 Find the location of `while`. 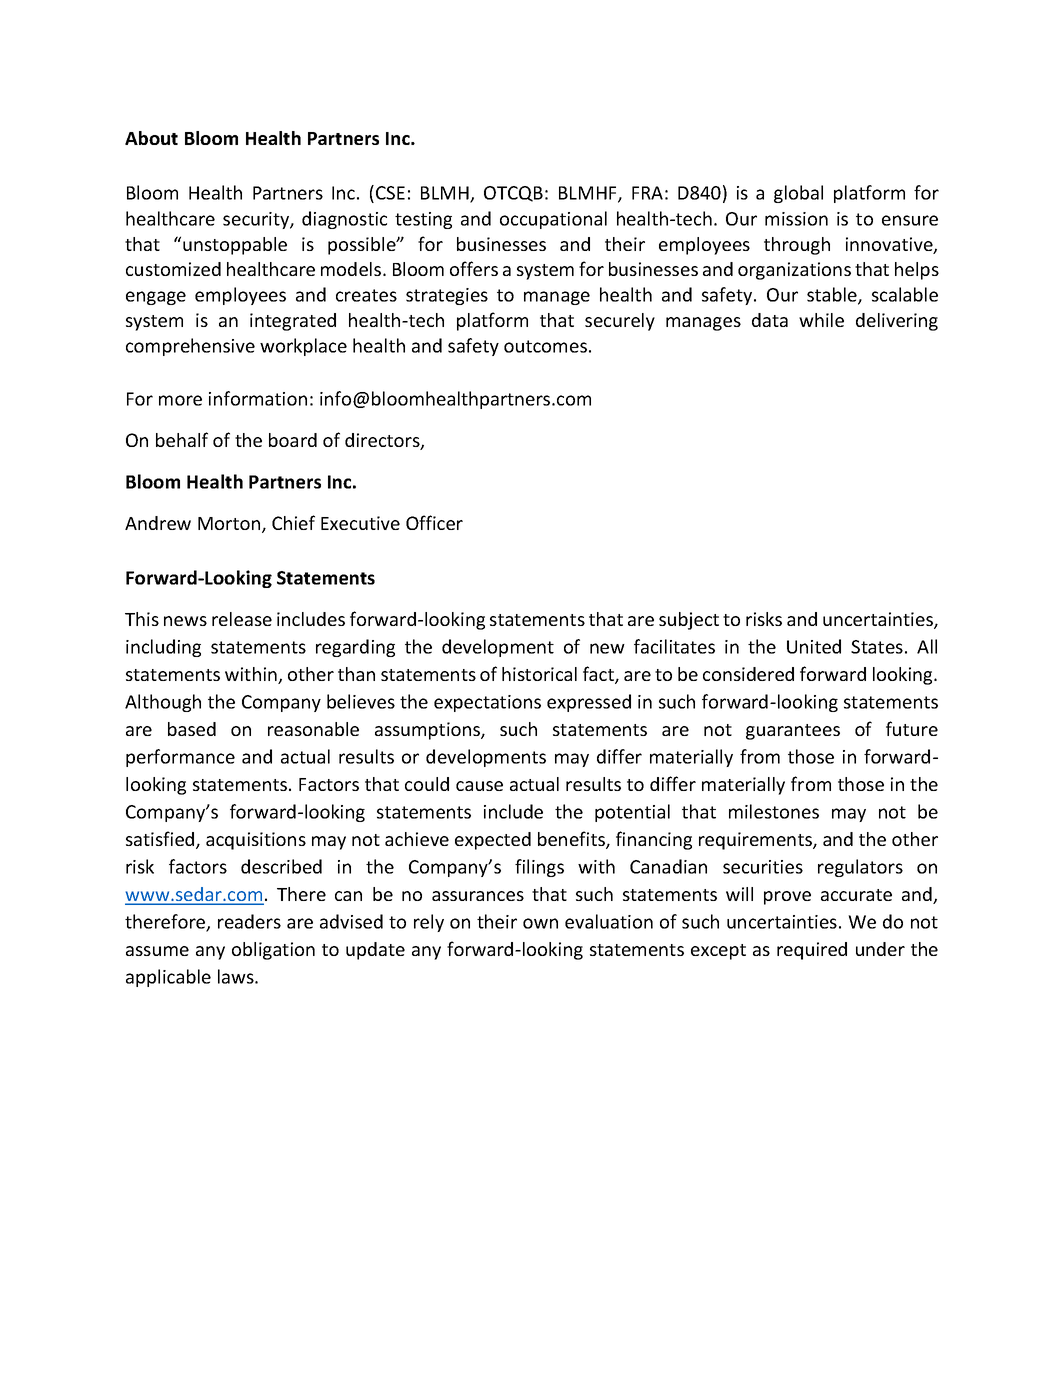

while is located at coordinates (821, 320).
